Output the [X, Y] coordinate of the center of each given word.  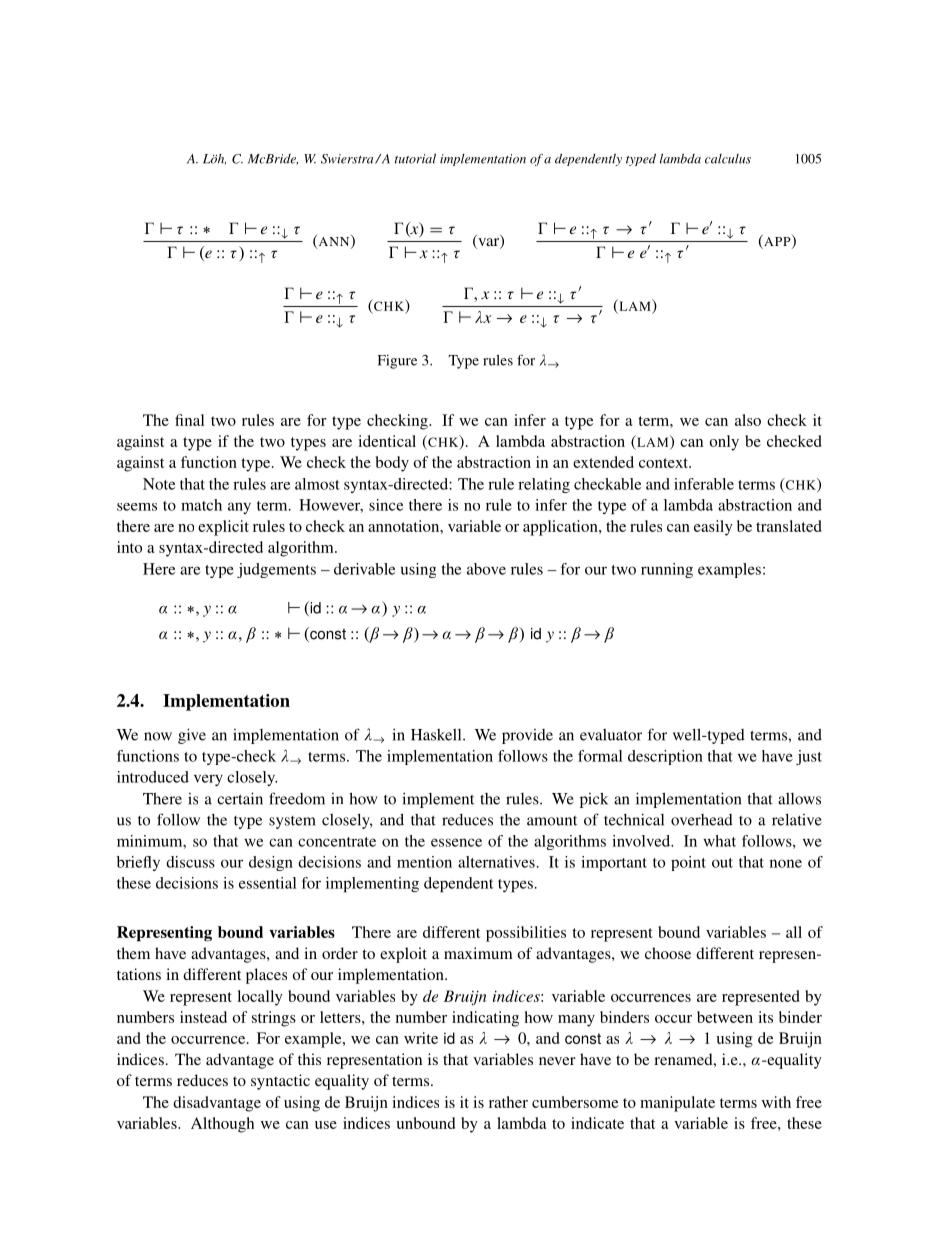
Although [222, 1125]
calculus [728, 159]
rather [508, 1102]
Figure [397, 361]
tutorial [415, 159]
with [776, 1102]
